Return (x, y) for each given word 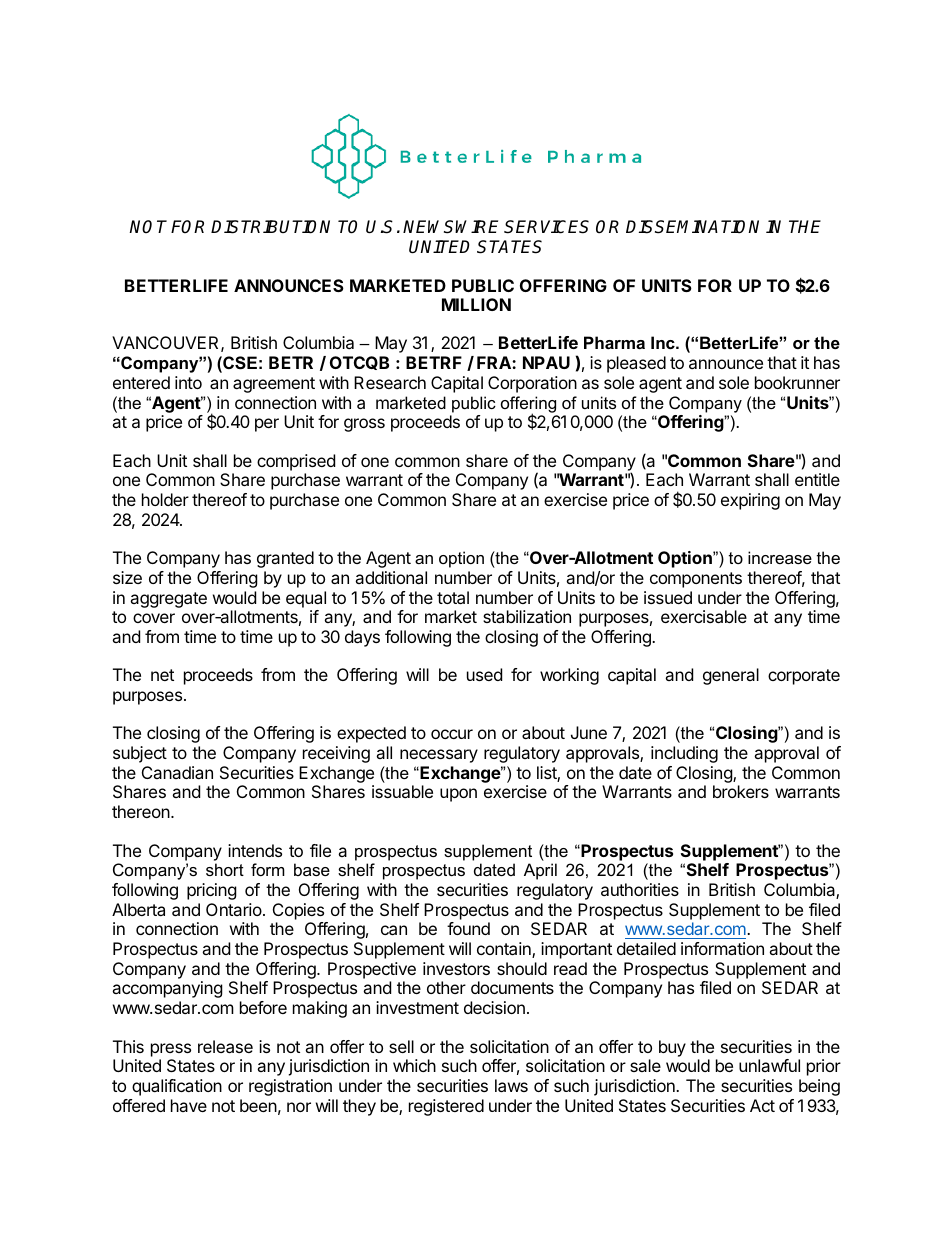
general (731, 676)
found (468, 928)
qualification (177, 1087)
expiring (750, 501)
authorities (640, 889)
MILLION (476, 304)
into (188, 382)
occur (452, 734)
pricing (212, 891)
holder (165, 499)
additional (391, 577)
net (162, 675)
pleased (636, 364)
